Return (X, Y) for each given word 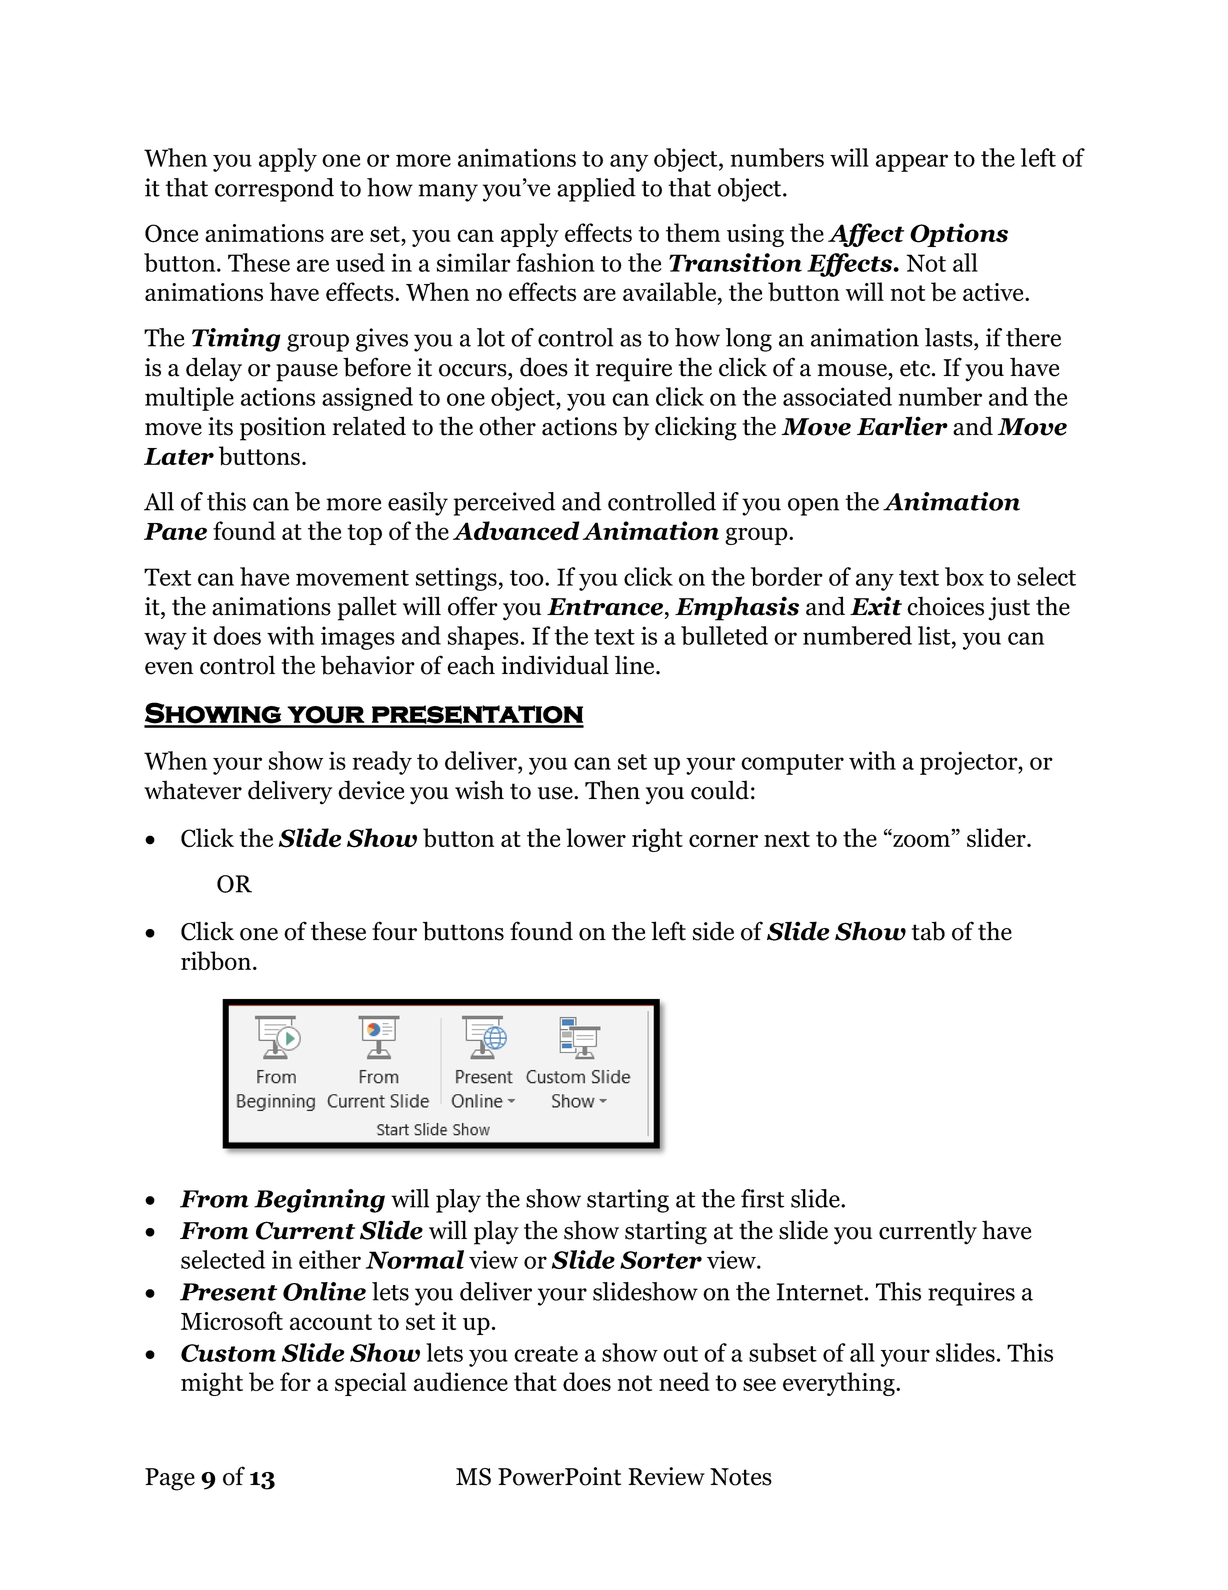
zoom (922, 840)
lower (596, 837)
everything (840, 1384)
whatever (193, 790)
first (762, 1198)
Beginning (319, 1201)
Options (959, 235)
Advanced (516, 530)
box (964, 576)
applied (596, 190)
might (212, 1384)
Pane (175, 532)
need (684, 1381)
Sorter (661, 1260)
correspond (274, 190)
